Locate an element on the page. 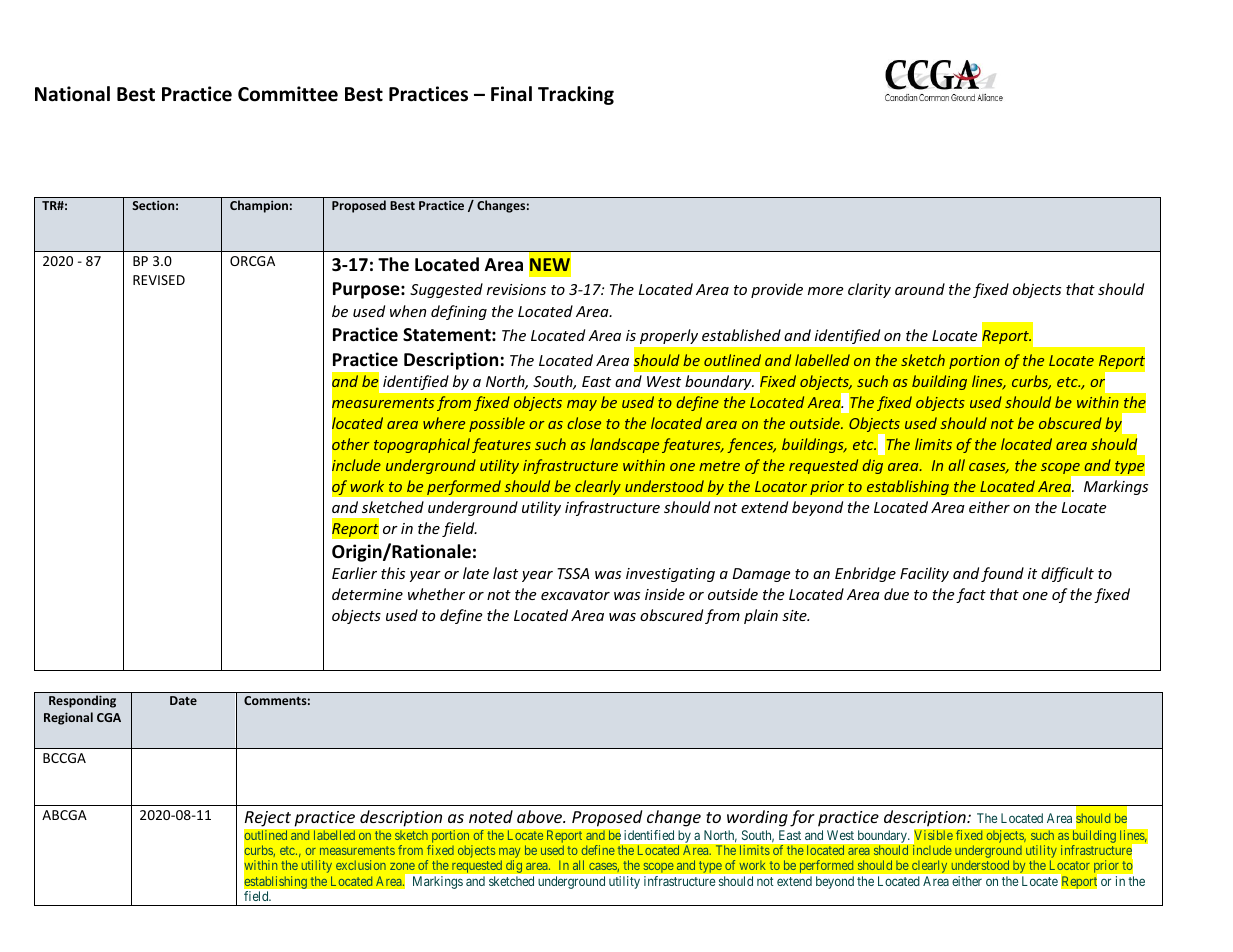 The width and height of the document is (1233, 952). landscape is located at coordinates (624, 445).
